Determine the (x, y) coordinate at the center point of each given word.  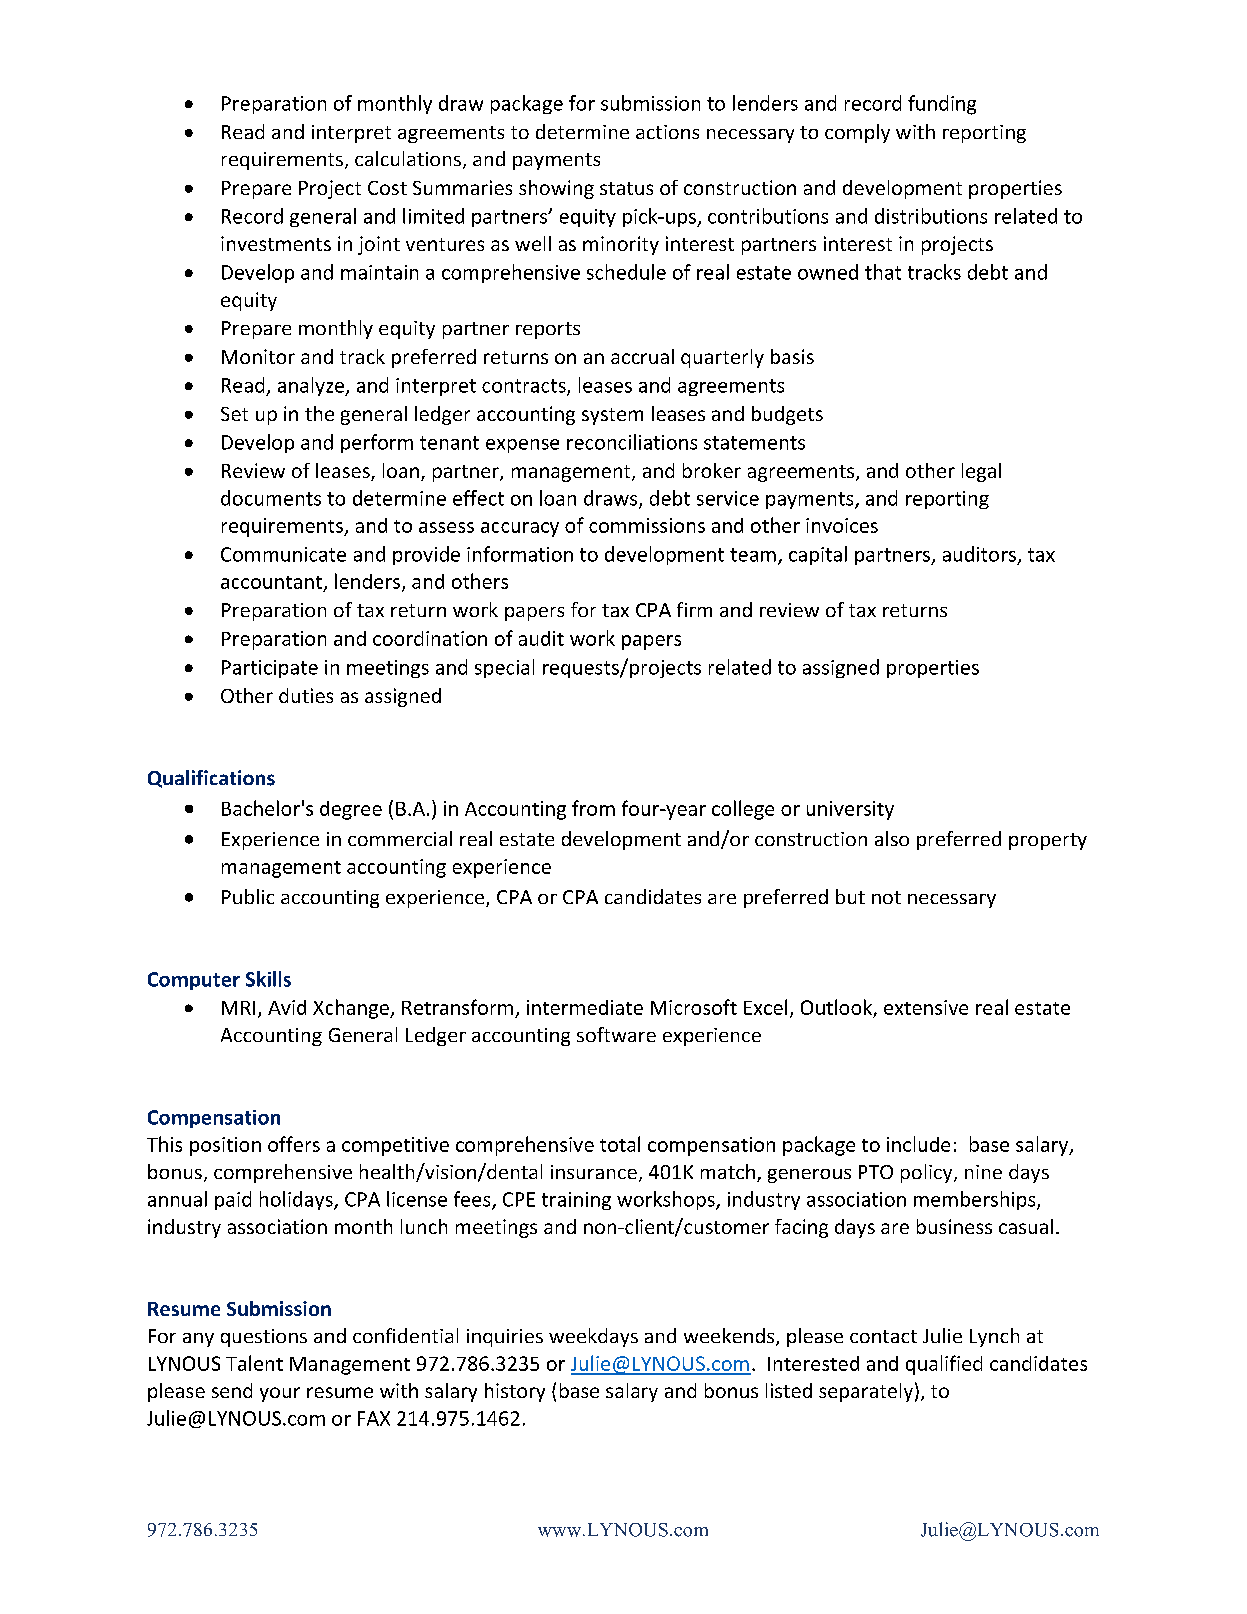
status (626, 188)
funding (942, 105)
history (515, 1392)
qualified (944, 1365)
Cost (387, 188)
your (280, 1394)
